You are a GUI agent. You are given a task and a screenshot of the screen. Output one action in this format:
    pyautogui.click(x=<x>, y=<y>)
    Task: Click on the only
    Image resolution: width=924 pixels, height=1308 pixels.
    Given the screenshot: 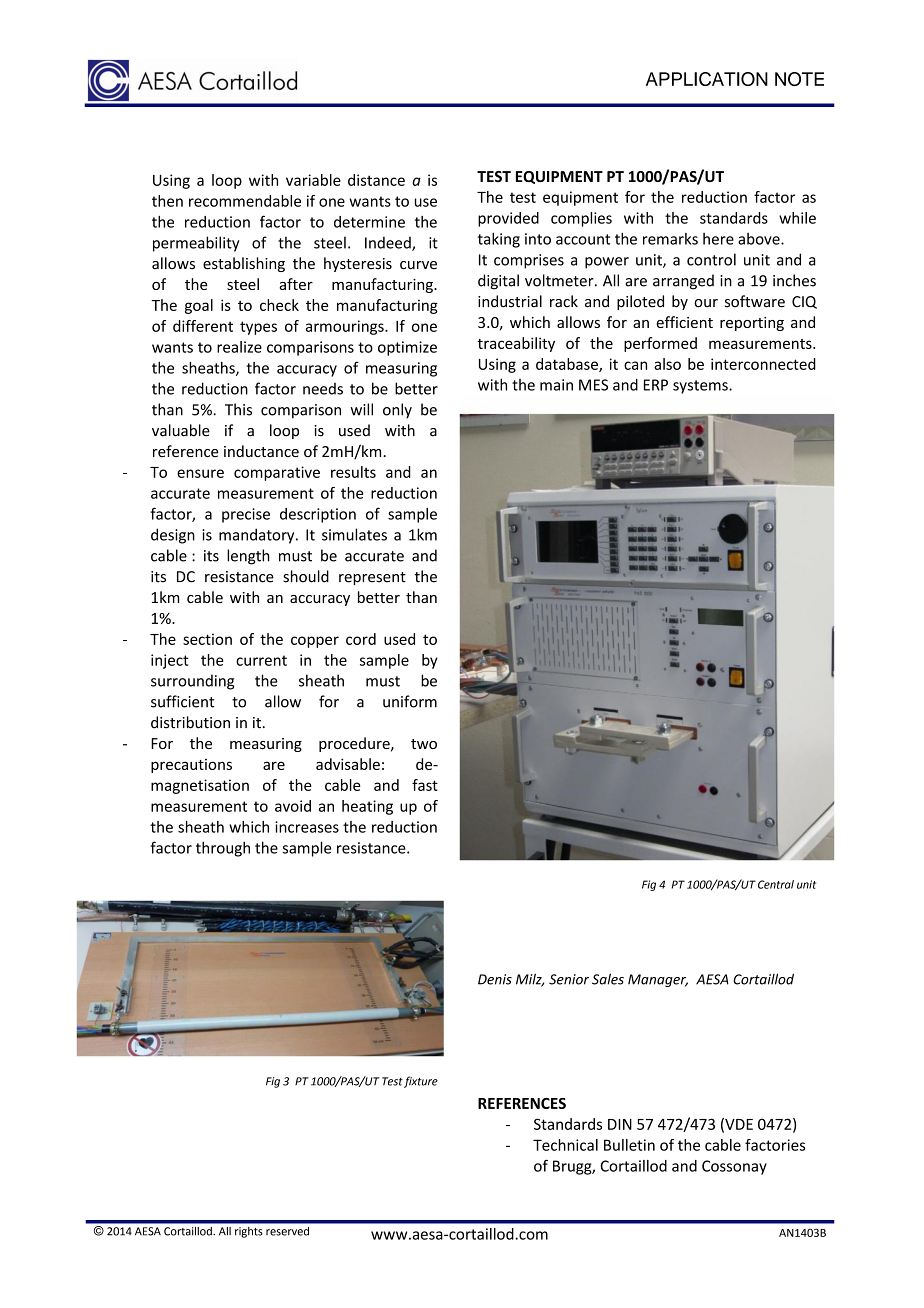 What is the action you would take?
    pyautogui.click(x=397, y=411)
